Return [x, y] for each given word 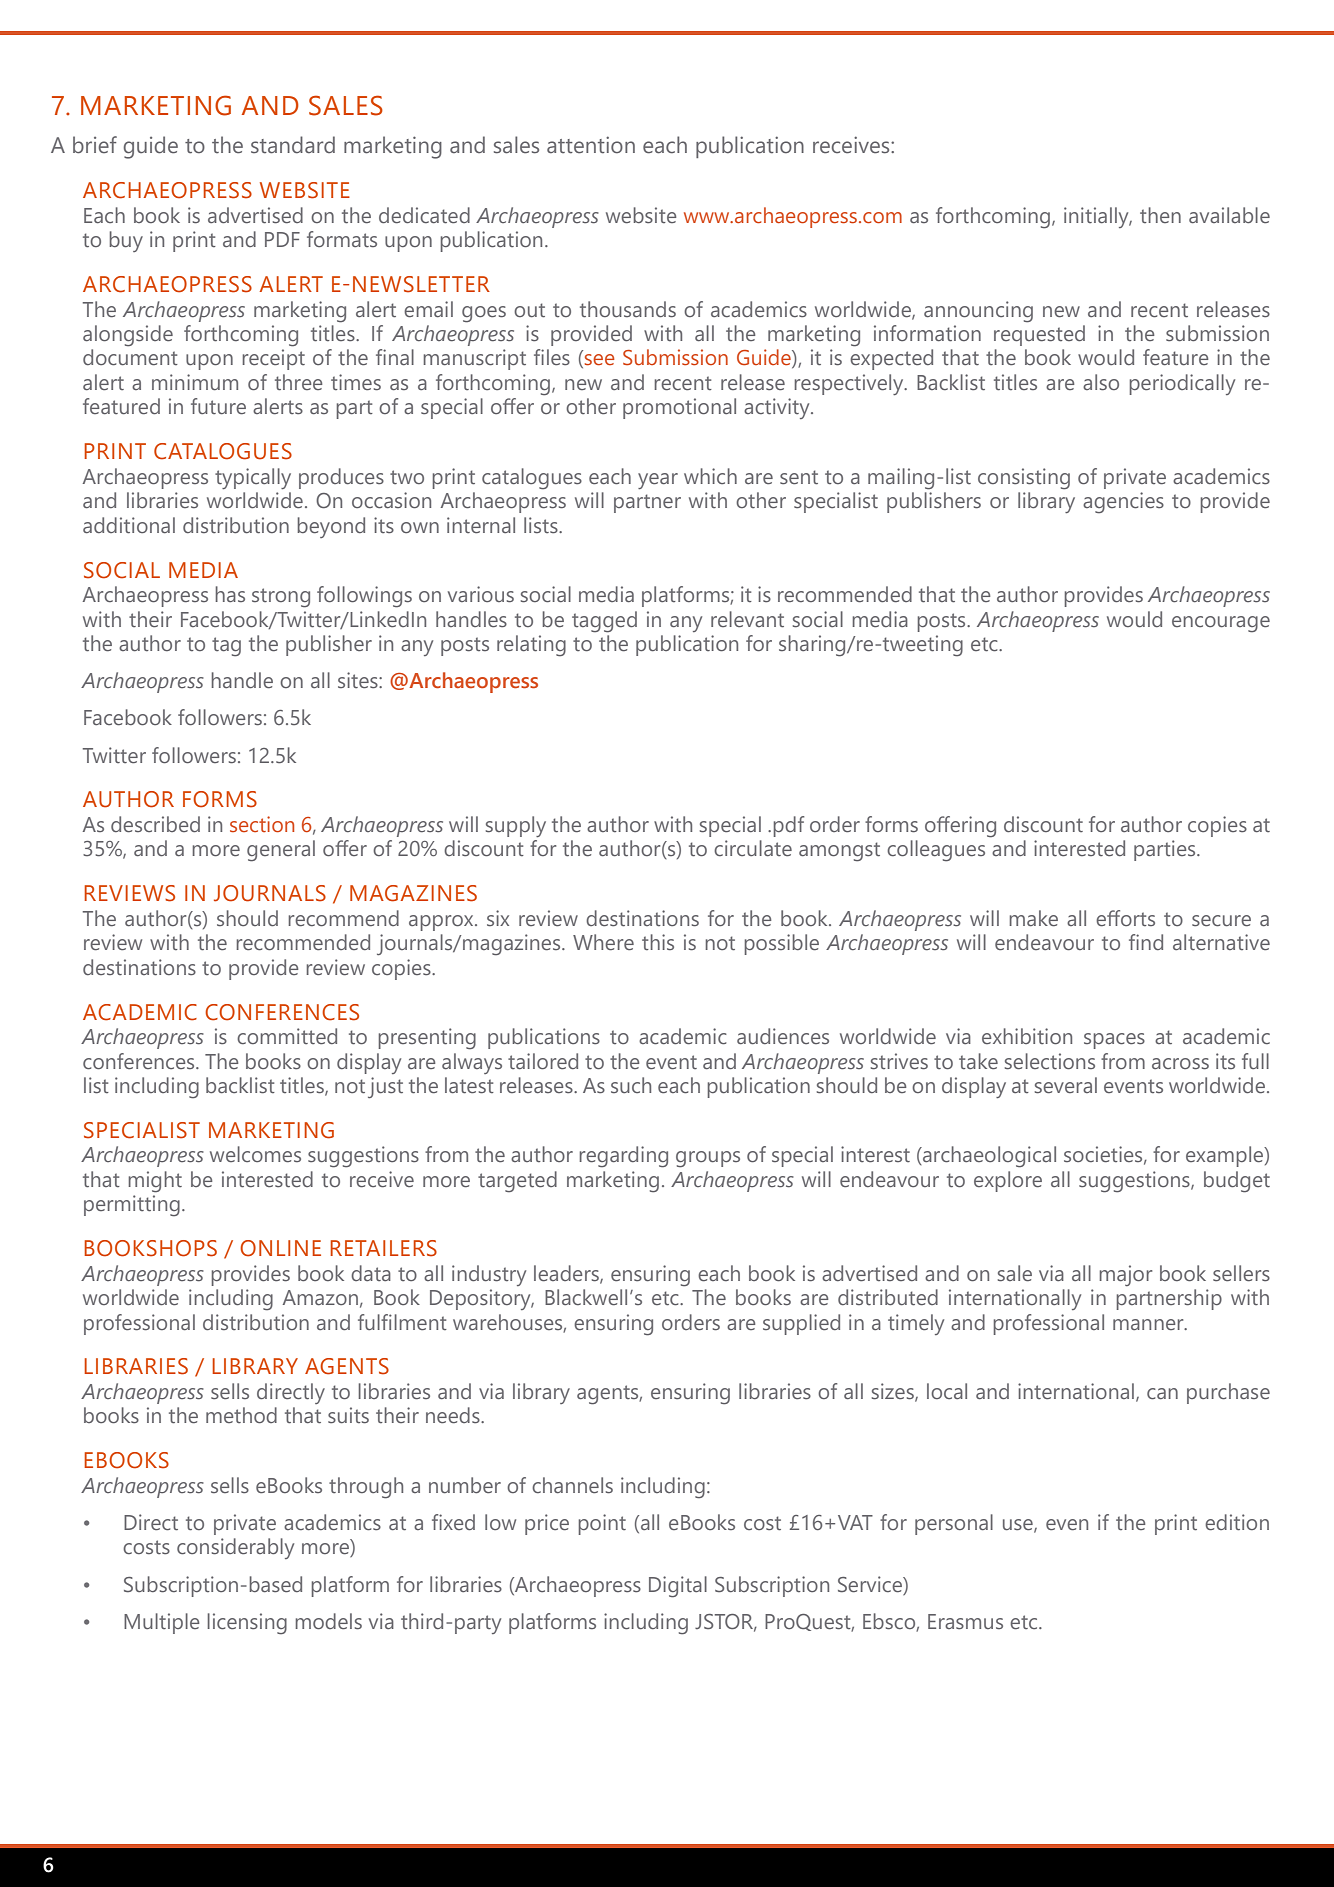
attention [591, 145]
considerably [235, 1548]
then [1160, 215]
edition [1237, 1522]
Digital [678, 1587]
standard [293, 145]
